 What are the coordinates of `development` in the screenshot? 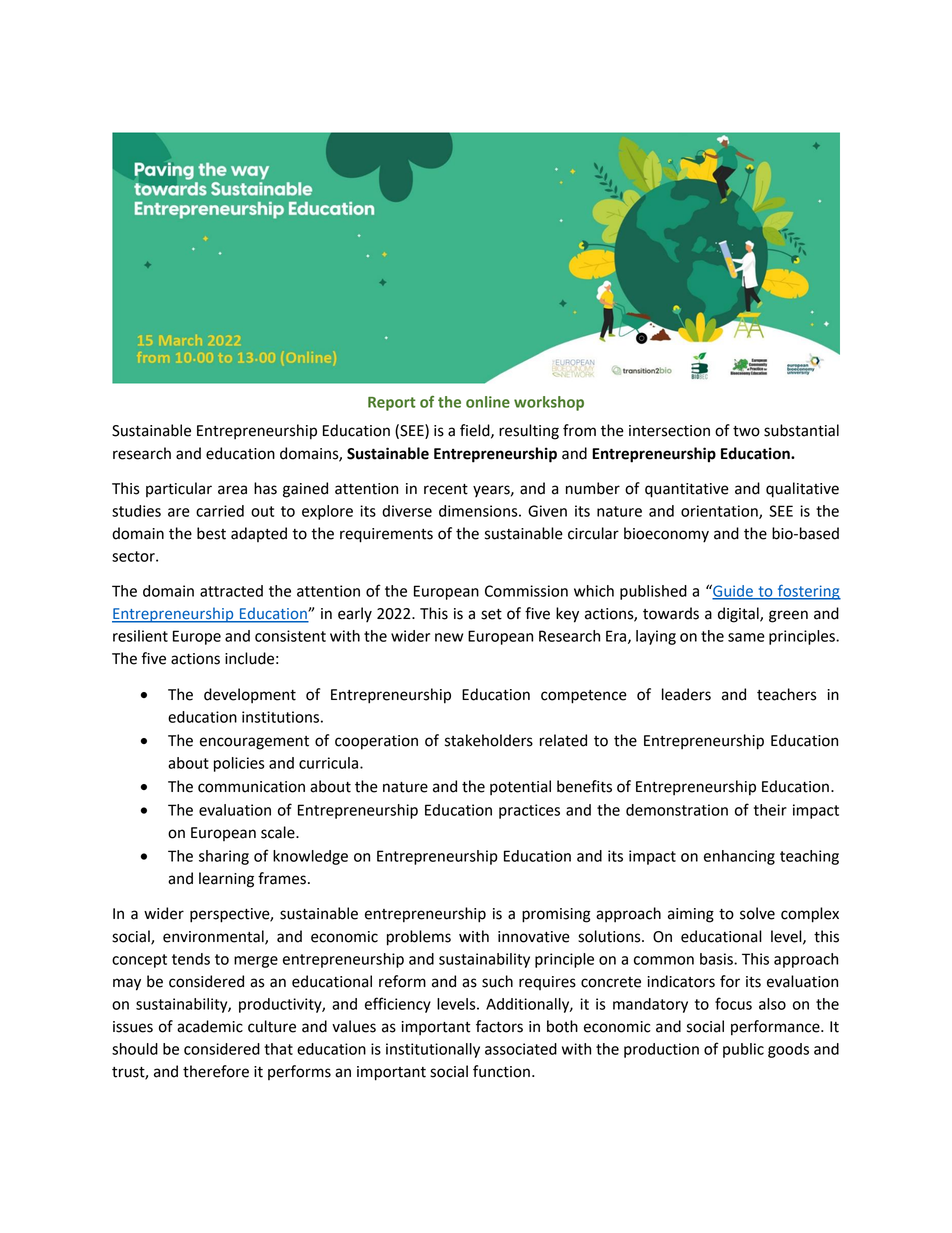 It's located at (250, 695).
